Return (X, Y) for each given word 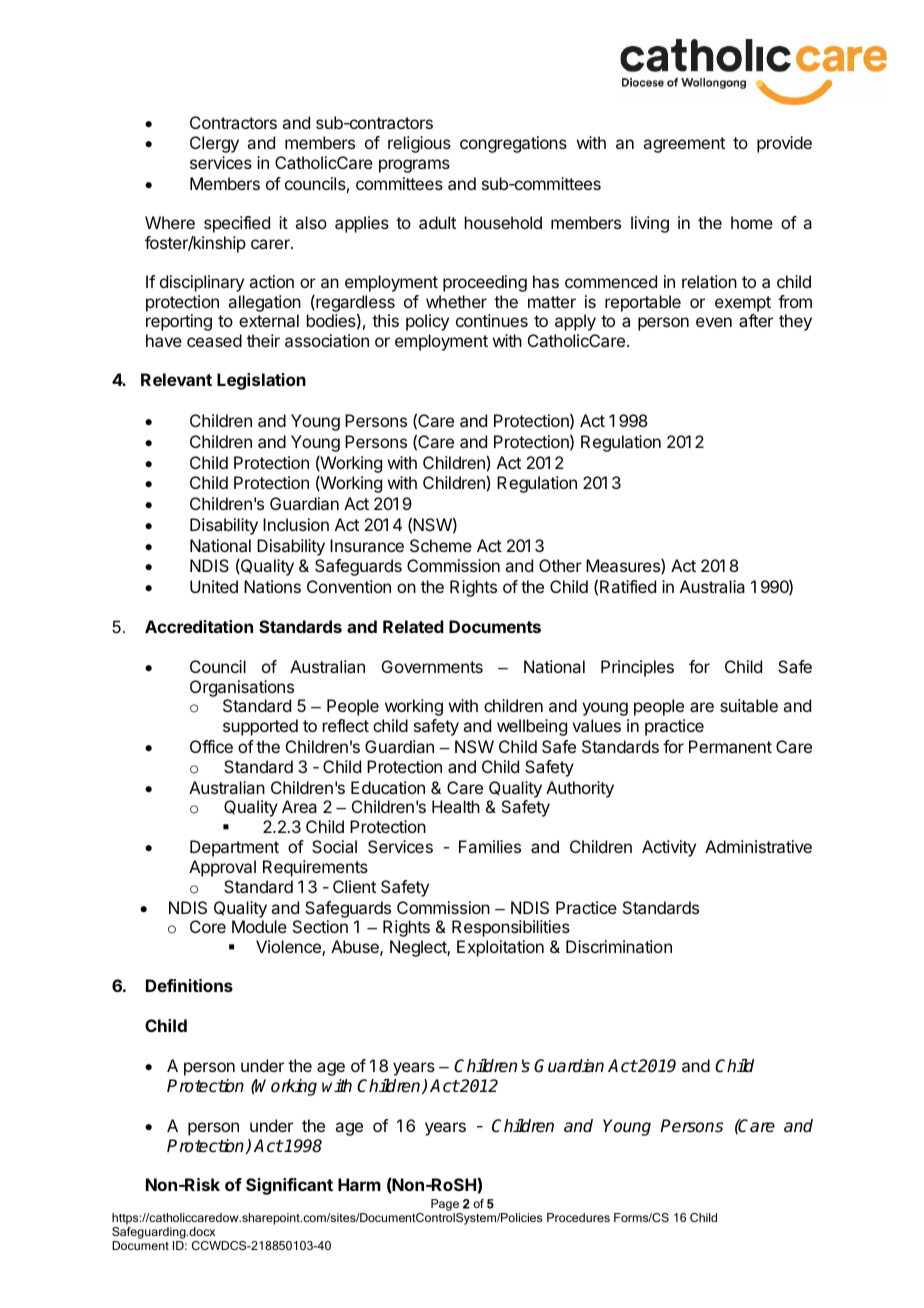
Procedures (578, 1217)
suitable (749, 705)
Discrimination (619, 946)
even (714, 322)
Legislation (261, 381)
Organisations (242, 690)
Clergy (214, 144)
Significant (289, 1186)
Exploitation (500, 948)
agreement (684, 145)
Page (445, 1205)
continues (492, 320)
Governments (432, 666)
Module (259, 926)
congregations (513, 144)
